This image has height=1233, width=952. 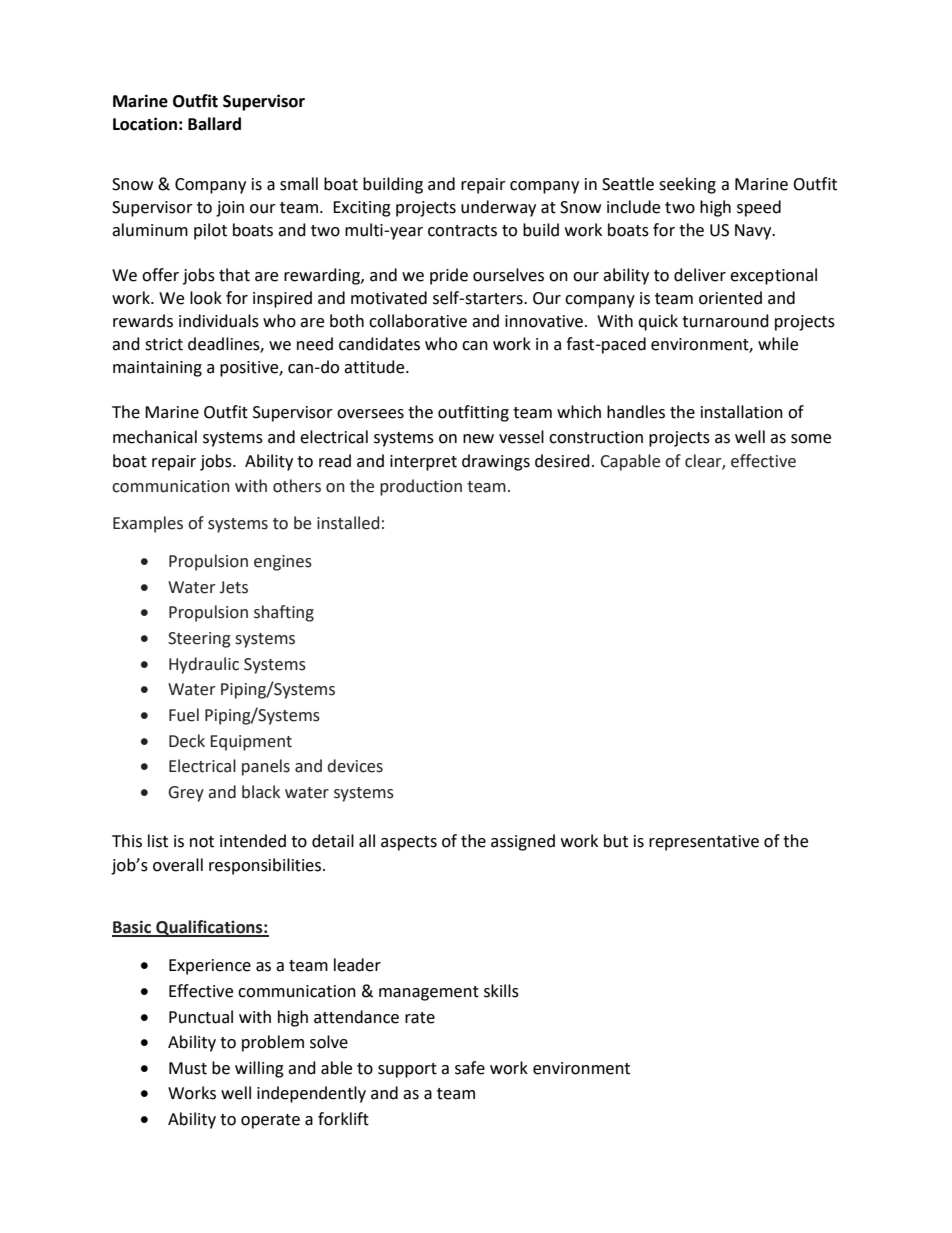 What do you see at coordinates (214, 124) in the image?
I see `Ballard` at bounding box center [214, 124].
